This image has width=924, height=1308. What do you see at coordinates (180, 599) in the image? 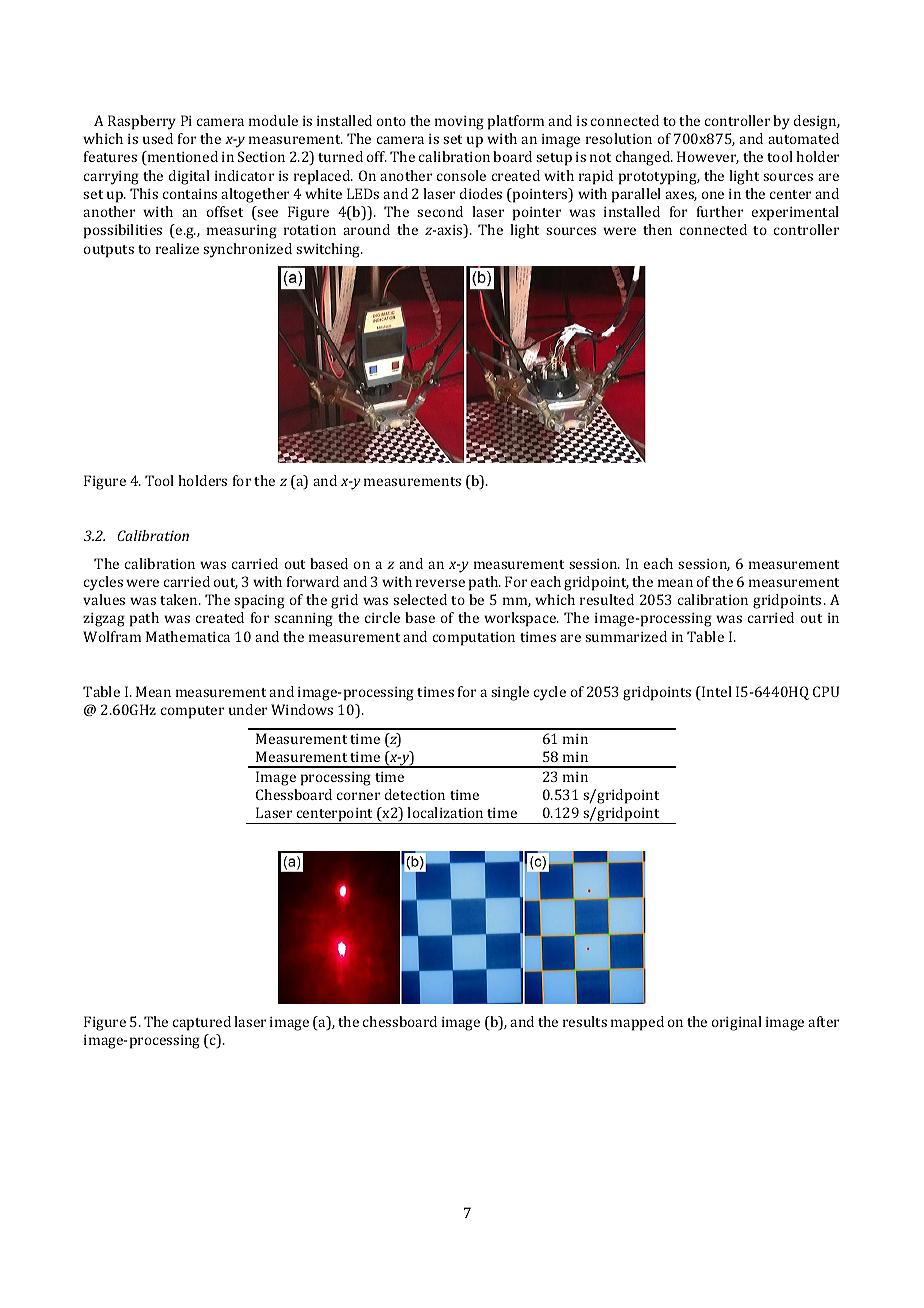
I see `taken` at bounding box center [180, 599].
